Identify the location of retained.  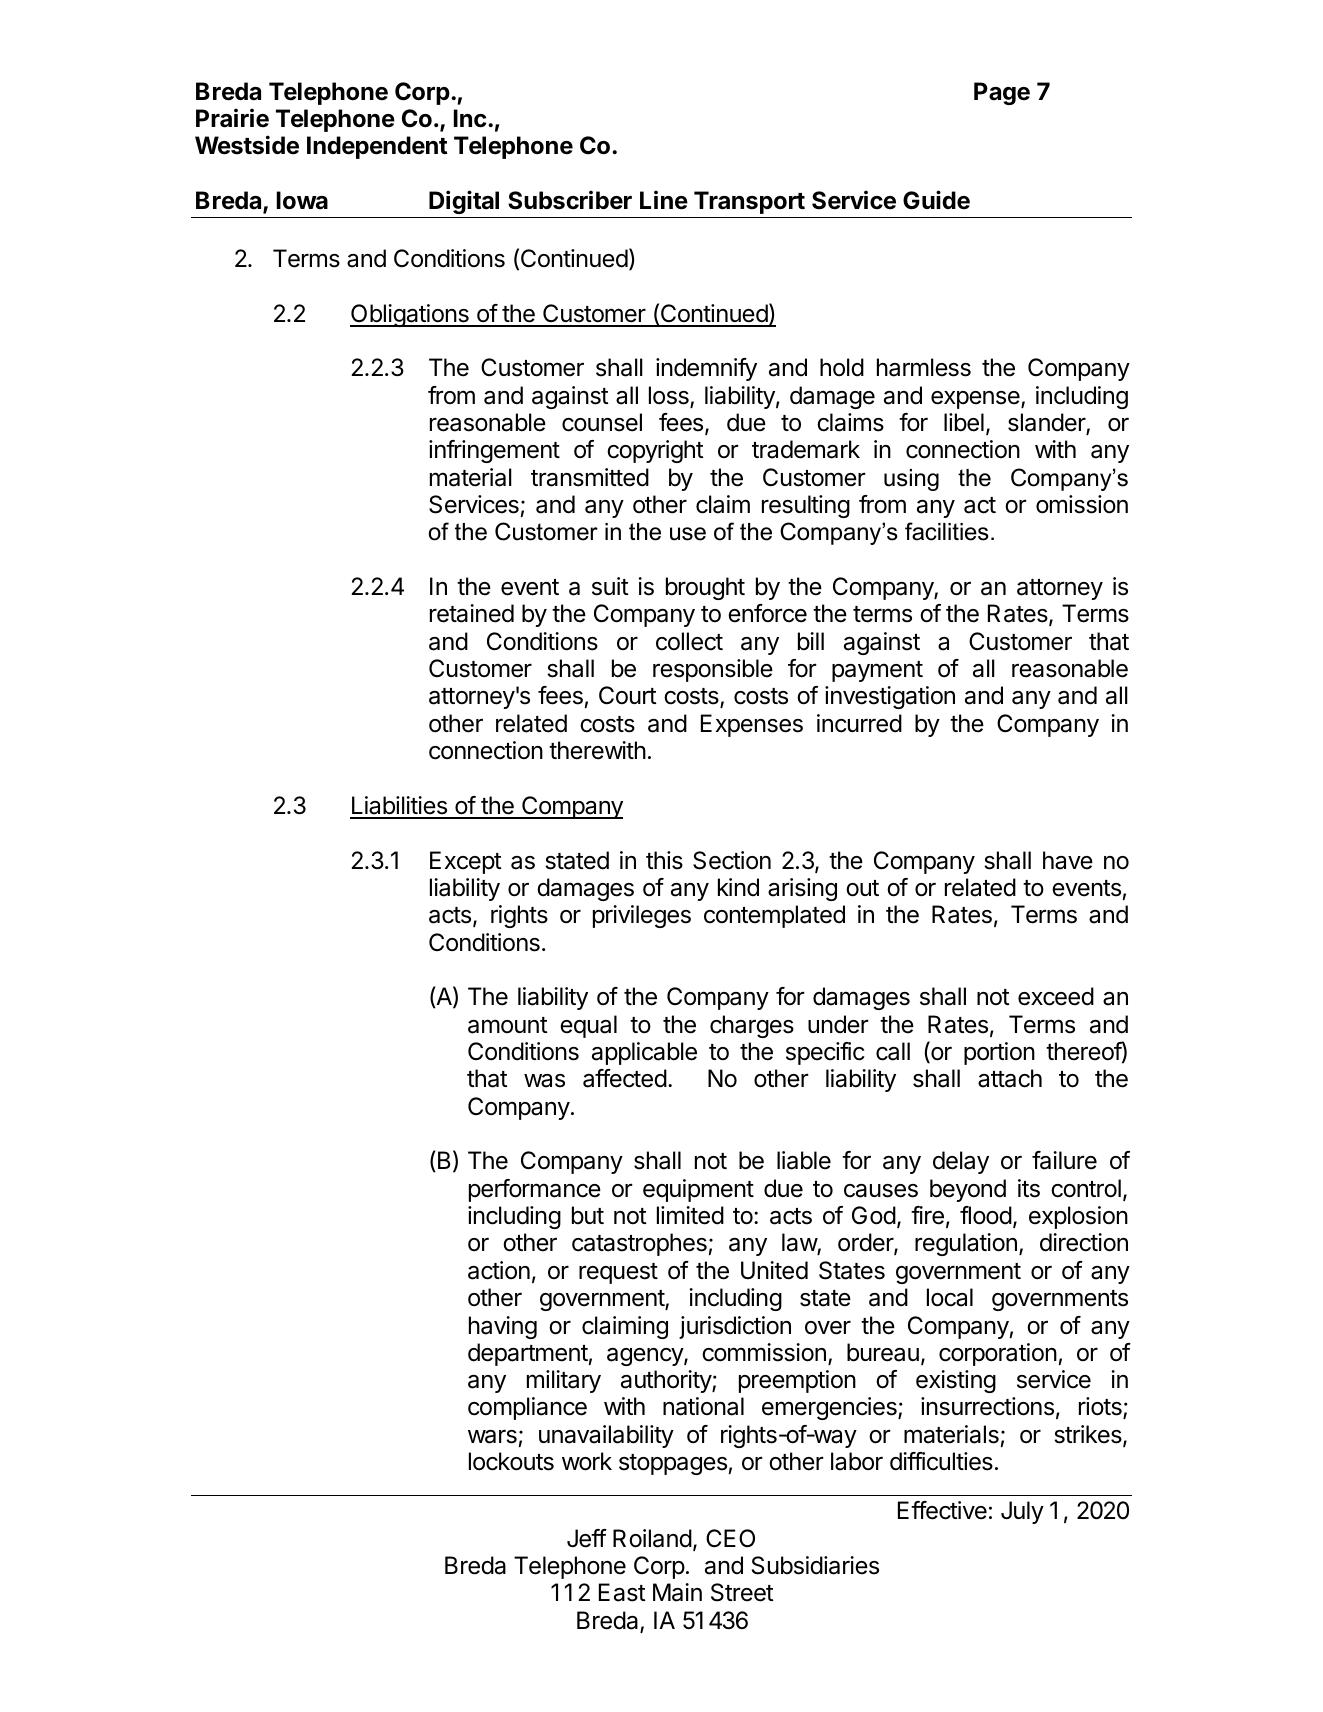
(472, 613).
